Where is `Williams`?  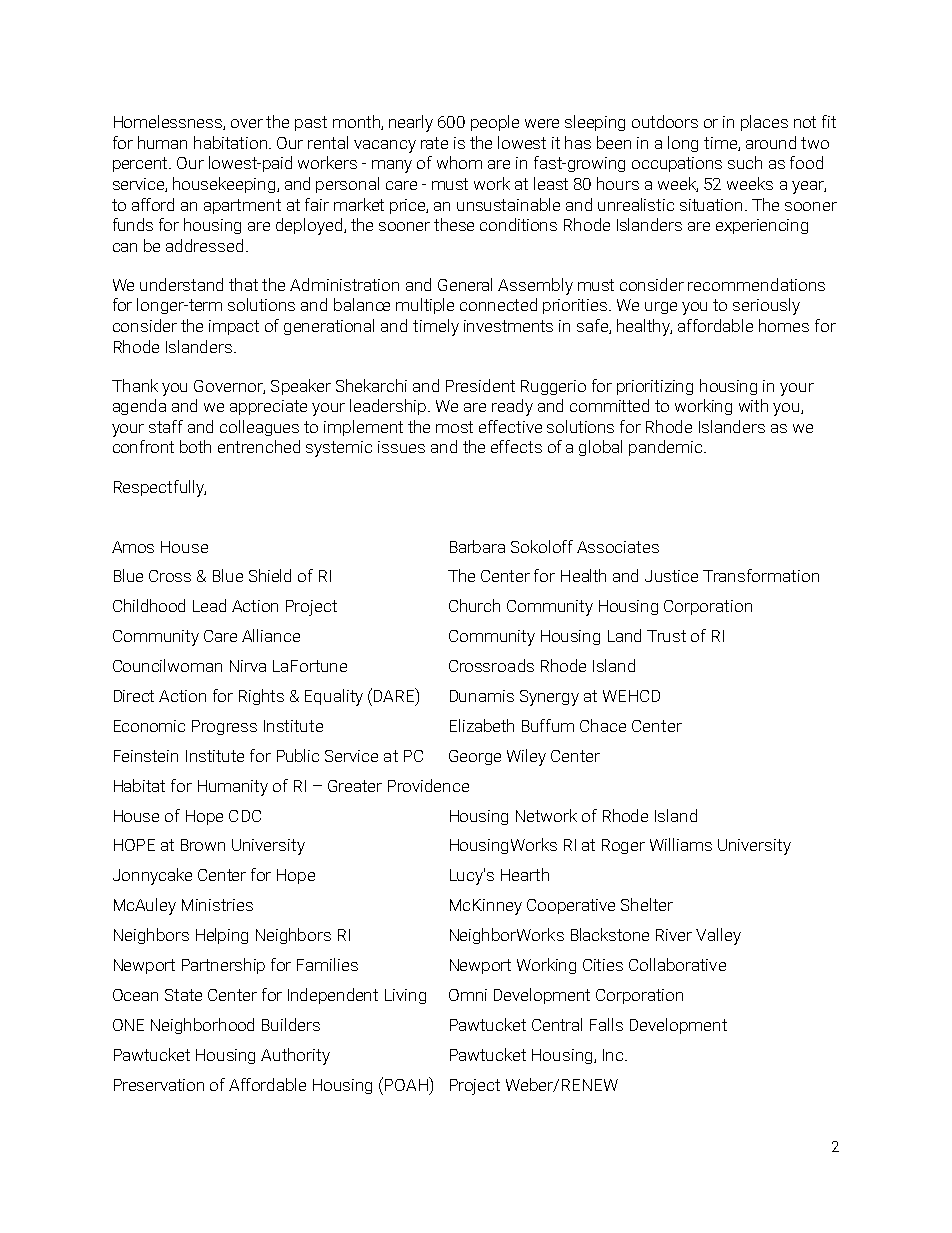
Williams is located at coordinates (681, 844).
